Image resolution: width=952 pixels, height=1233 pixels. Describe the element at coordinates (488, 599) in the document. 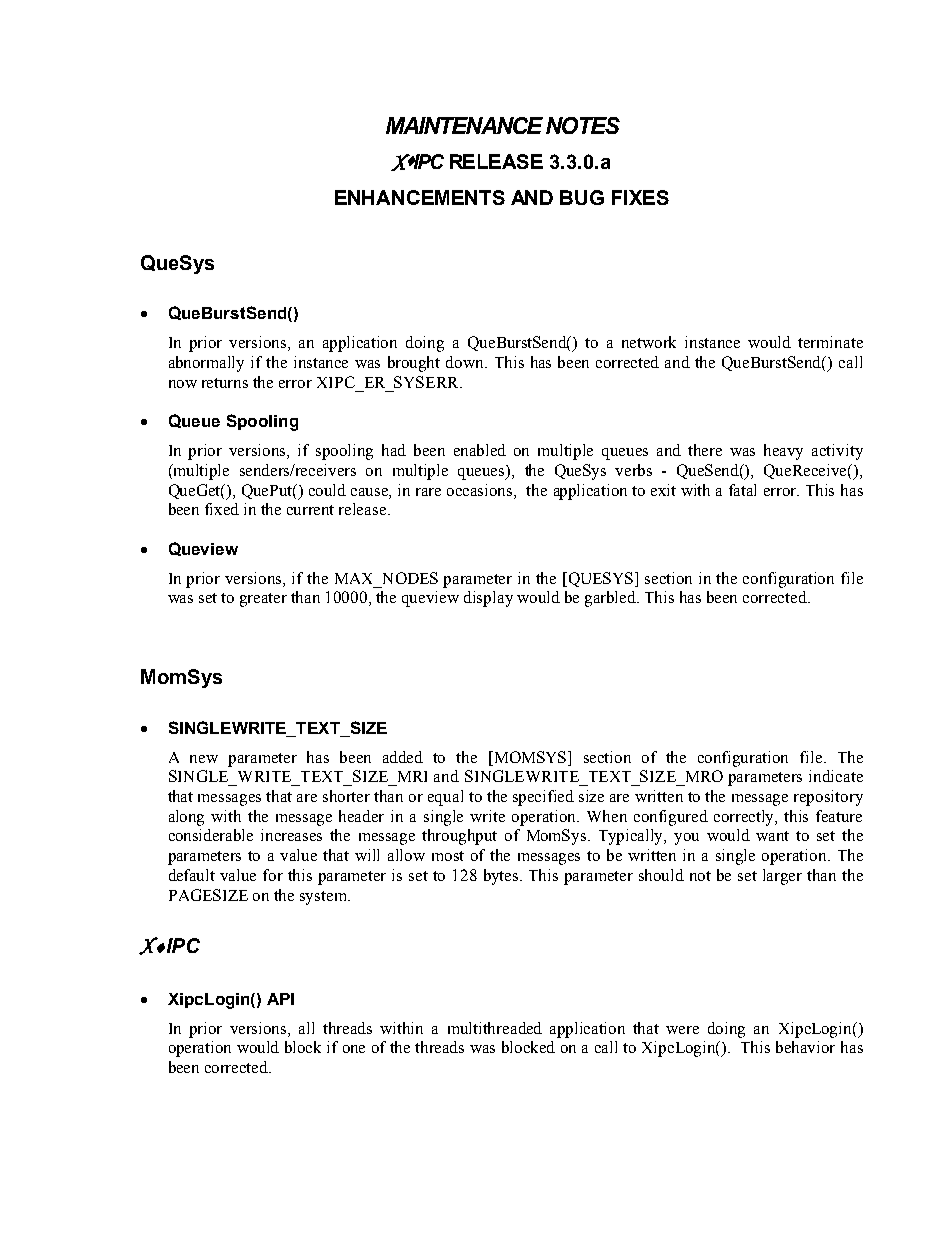

I see `display` at that location.
